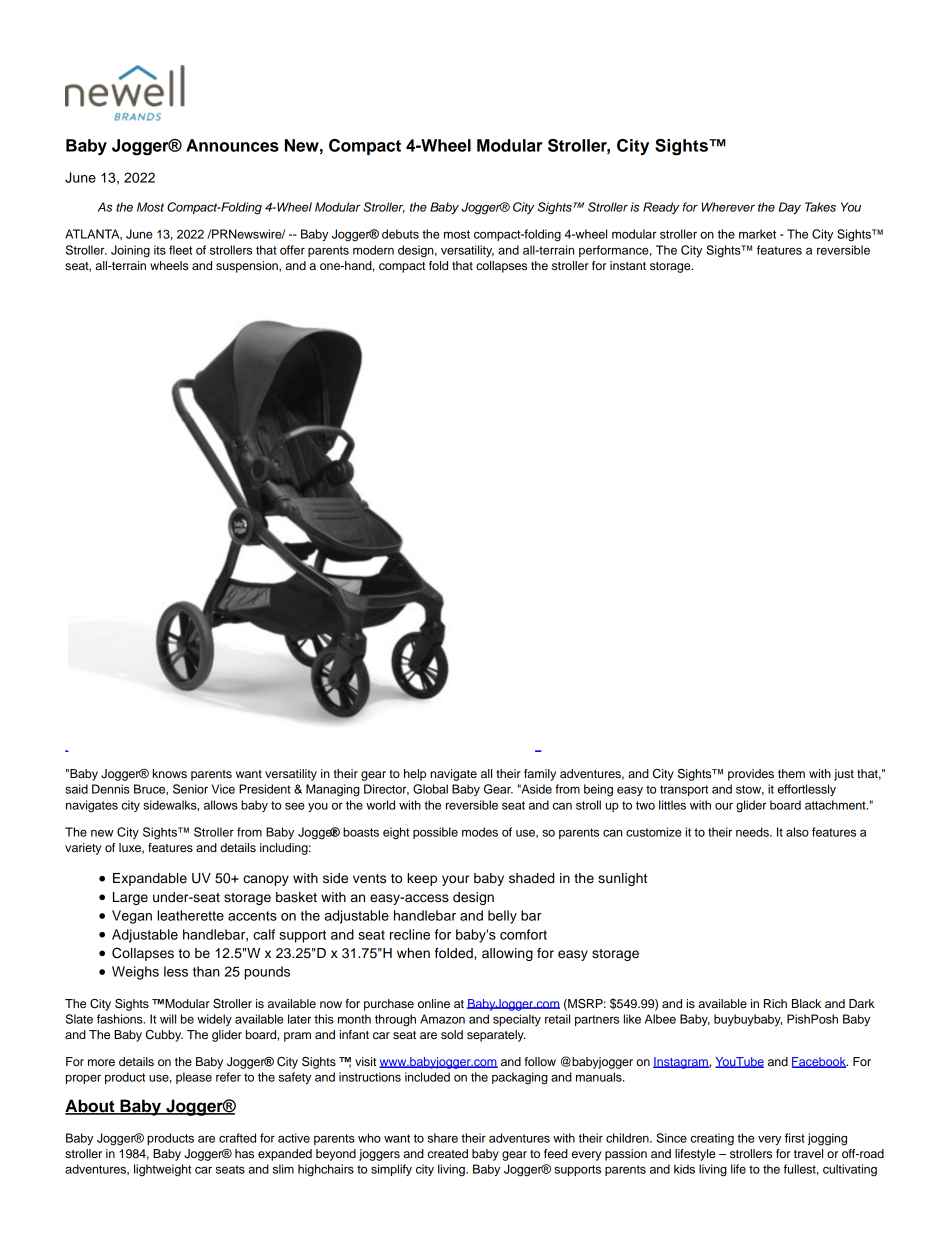 This screenshot has width=952, height=1233. I want to click on knows, so click(170, 773).
